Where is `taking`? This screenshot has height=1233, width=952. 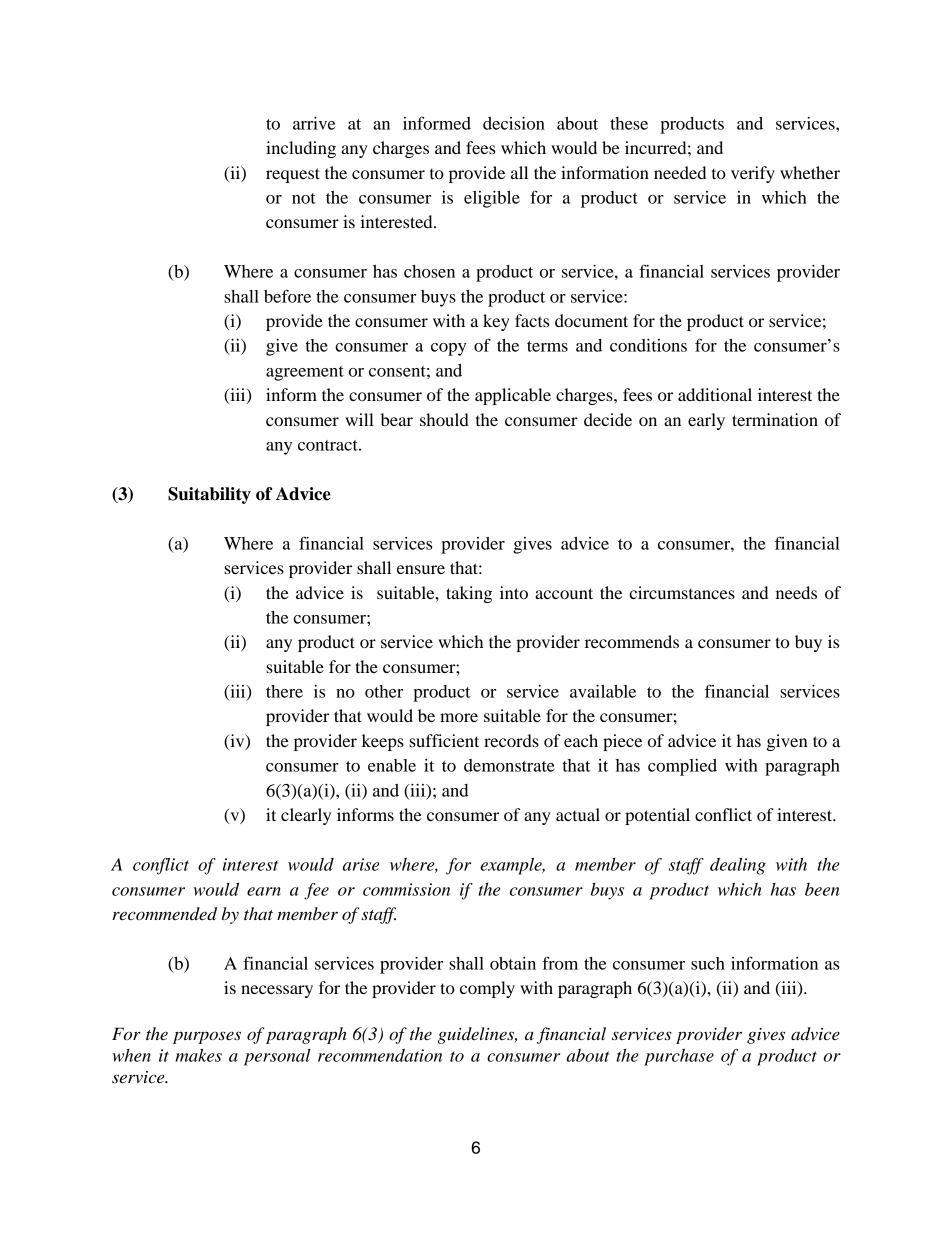 taking is located at coordinates (469, 594).
